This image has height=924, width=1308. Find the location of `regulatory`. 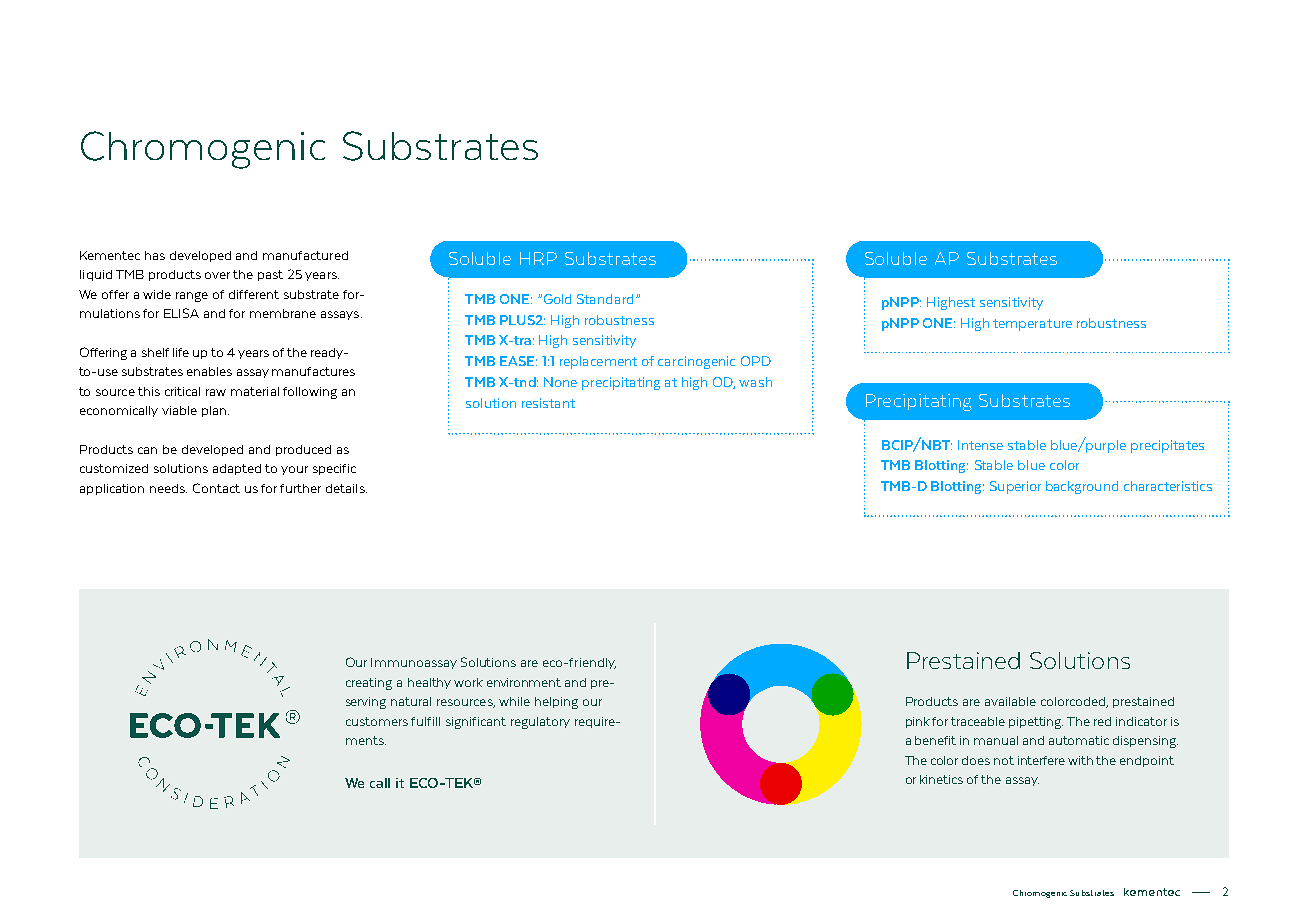

regulatory is located at coordinates (540, 723).
